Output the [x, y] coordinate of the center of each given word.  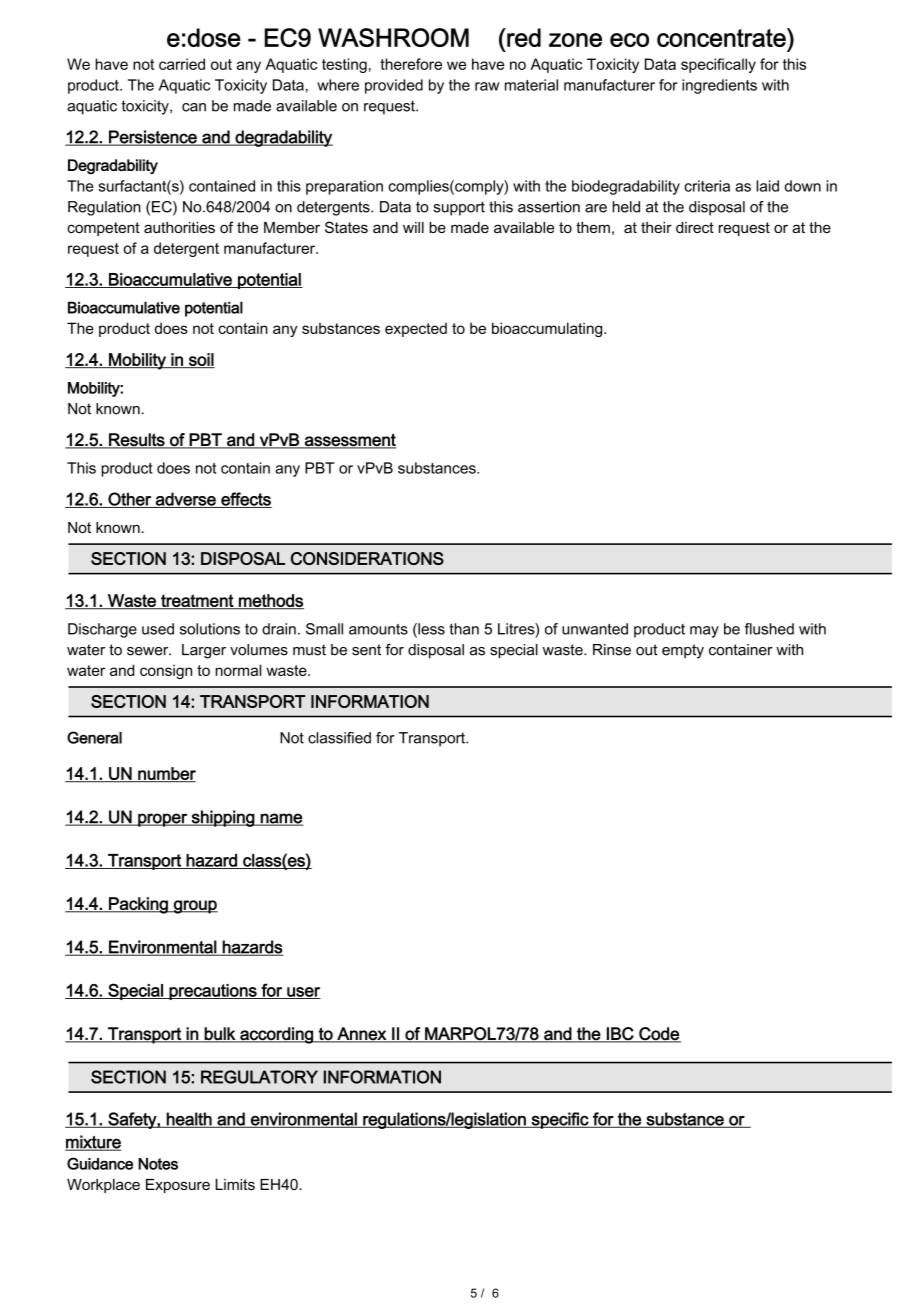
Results [137, 440]
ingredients [719, 86]
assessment [349, 440]
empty [683, 651]
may [704, 632]
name [281, 819]
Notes [158, 1164]
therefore [411, 64]
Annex [361, 1034]
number [166, 774]
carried [182, 64]
